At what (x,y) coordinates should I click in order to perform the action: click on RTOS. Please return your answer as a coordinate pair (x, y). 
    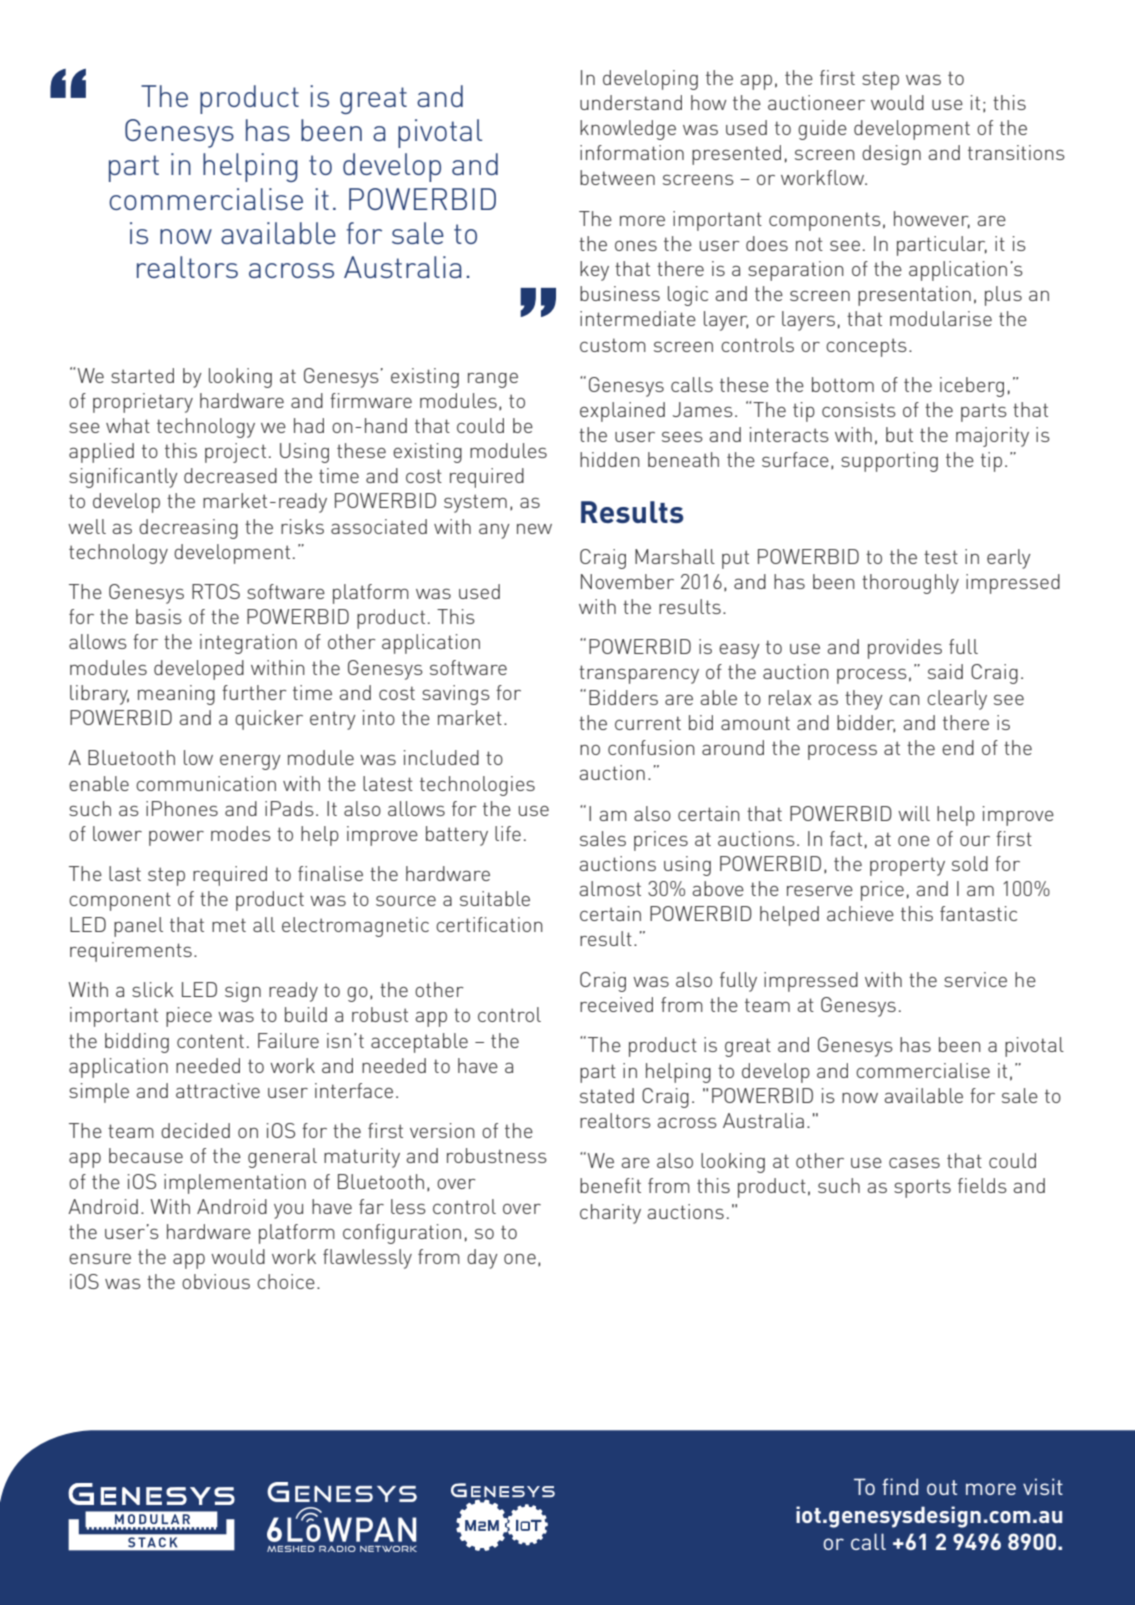
    Looking at the image, I should click on (216, 591).
